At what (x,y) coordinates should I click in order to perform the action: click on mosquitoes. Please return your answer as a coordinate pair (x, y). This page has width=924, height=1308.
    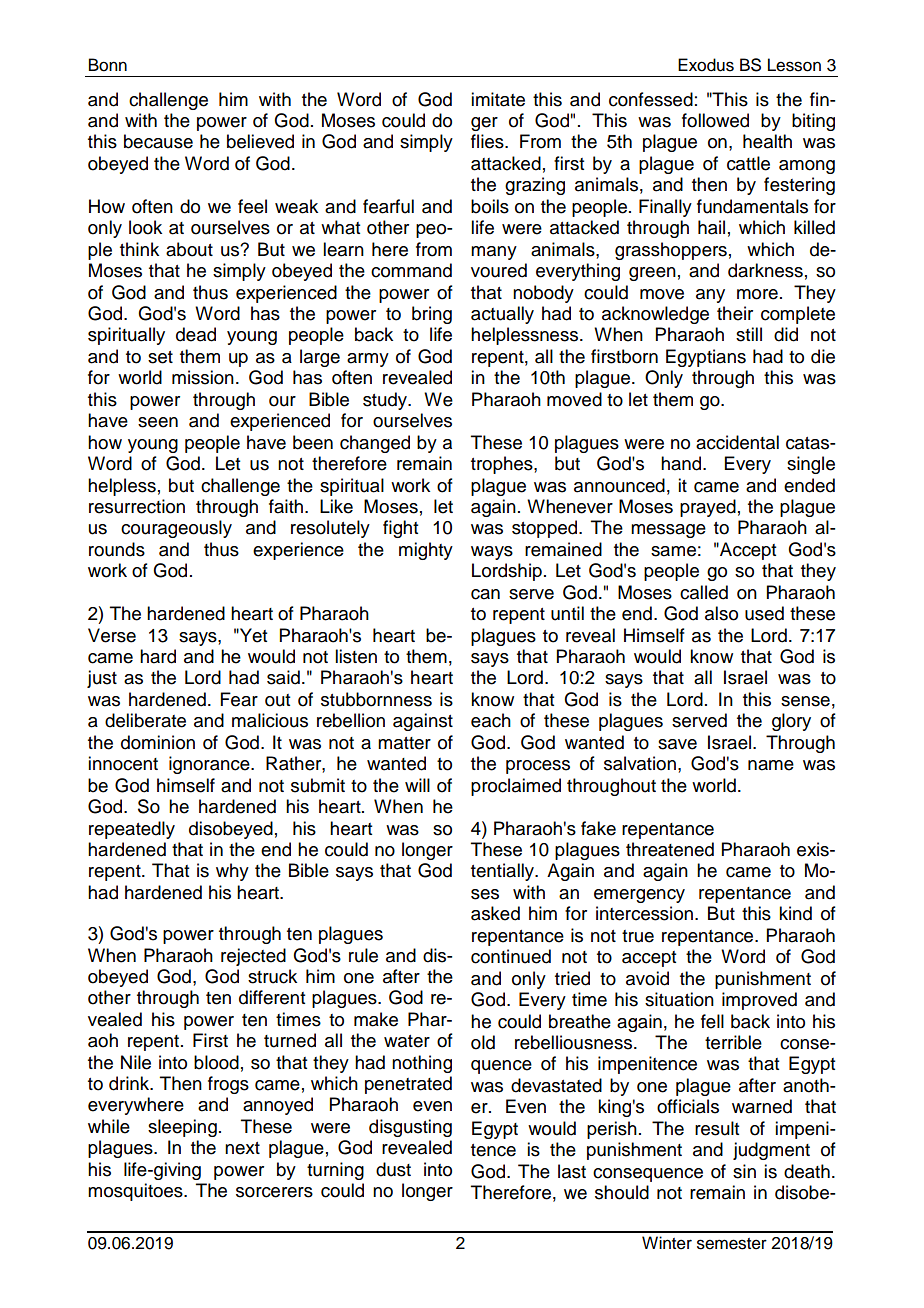
    Looking at the image, I should click on (136, 1192).
